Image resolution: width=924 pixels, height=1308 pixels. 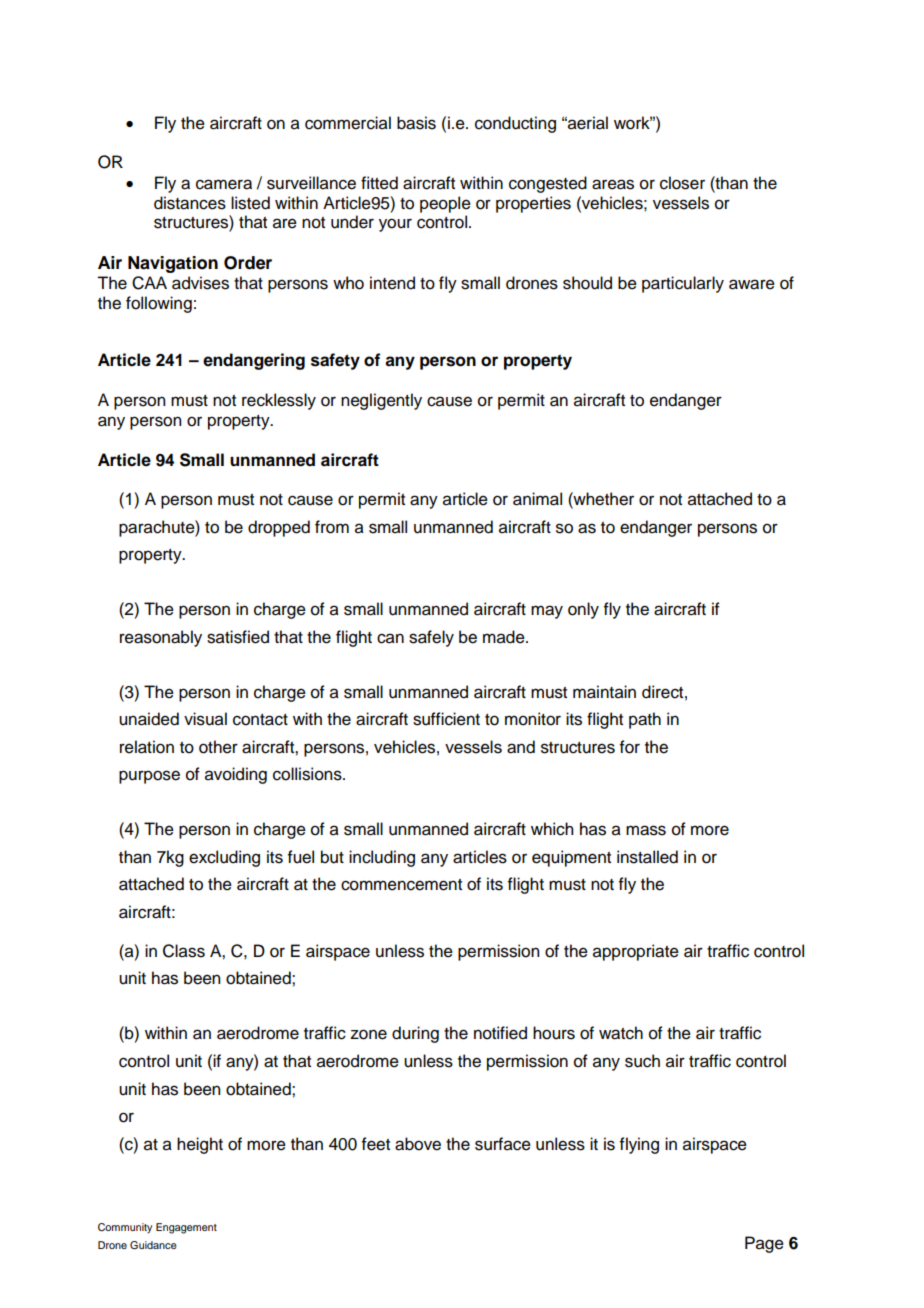 What do you see at coordinates (418, 1144) in the screenshot?
I see `above` at bounding box center [418, 1144].
